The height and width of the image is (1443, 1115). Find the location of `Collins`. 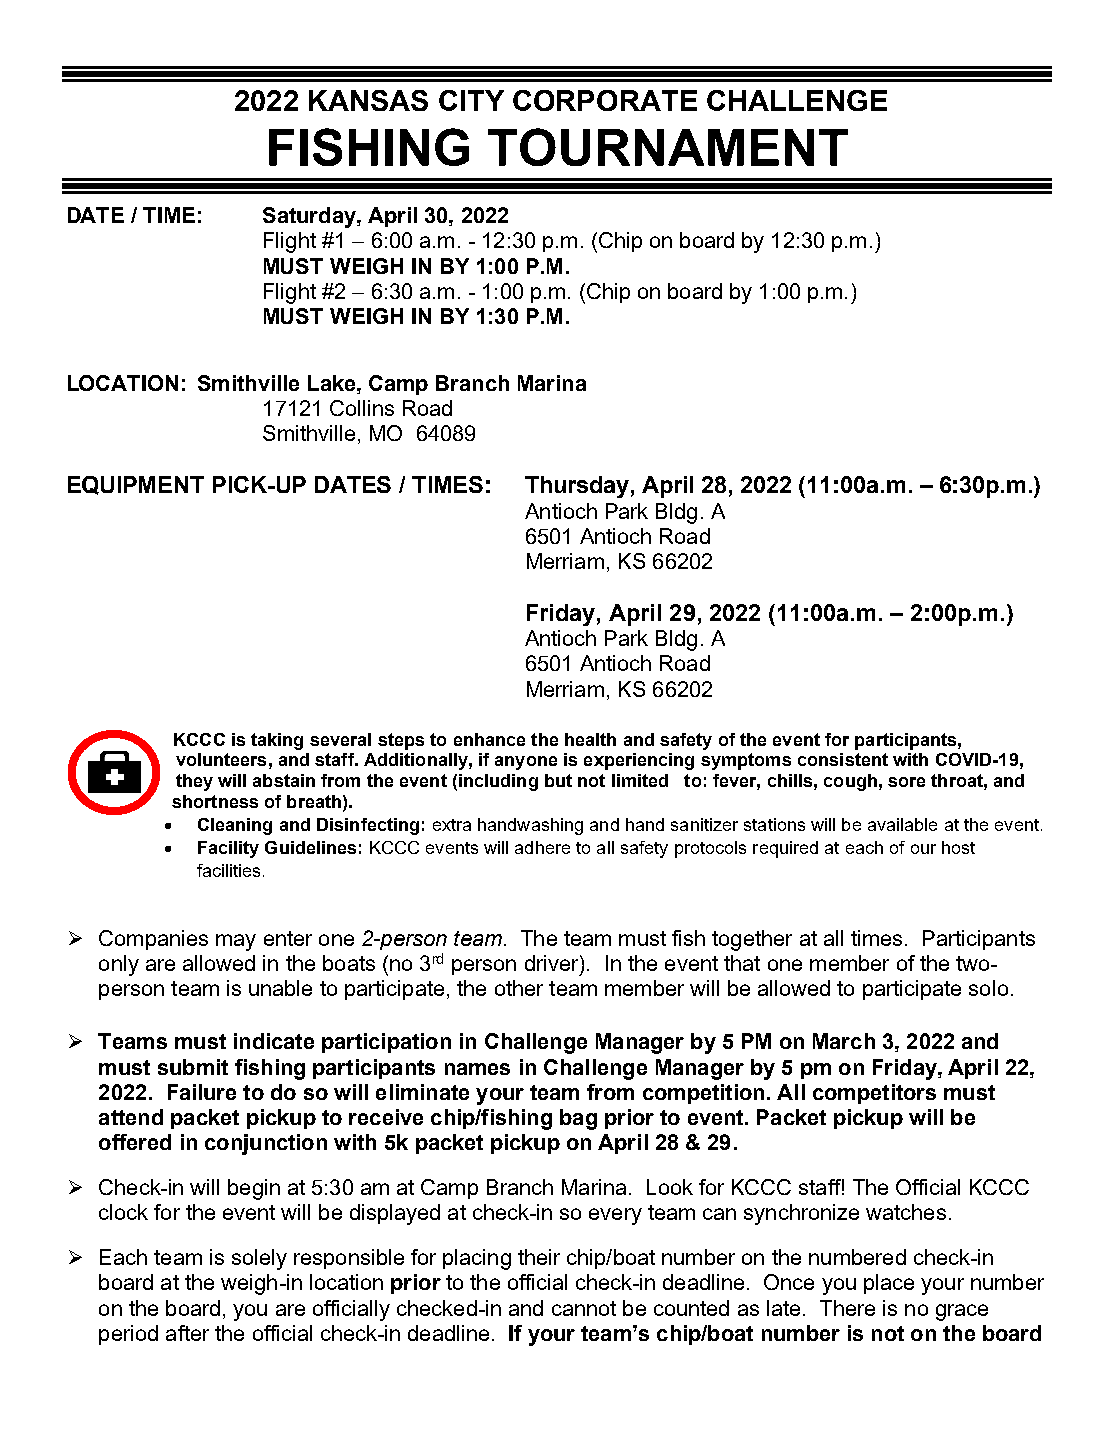

Collins is located at coordinates (362, 408).
